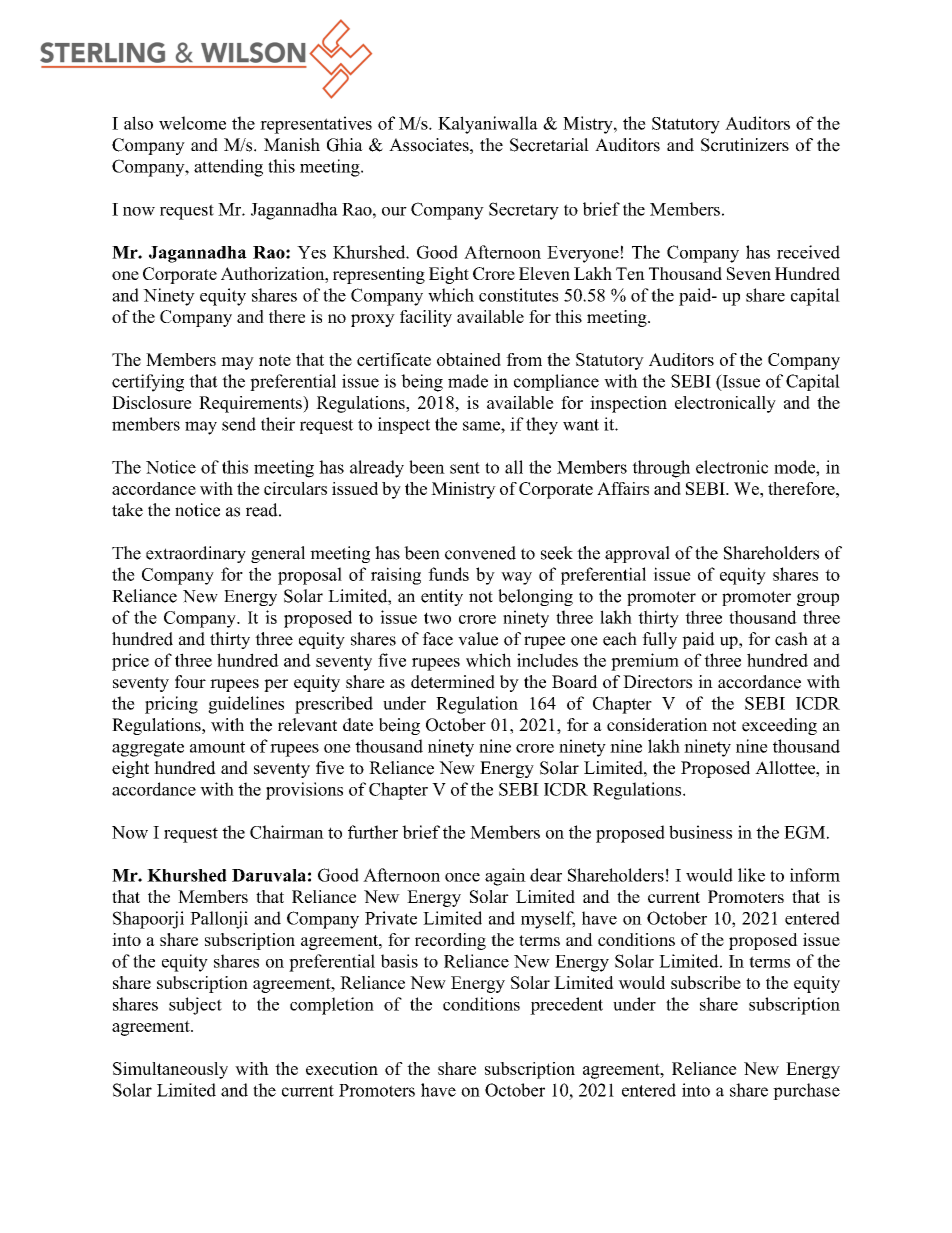  What do you see at coordinates (170, 1070) in the screenshot?
I see `Simultaneously` at bounding box center [170, 1070].
